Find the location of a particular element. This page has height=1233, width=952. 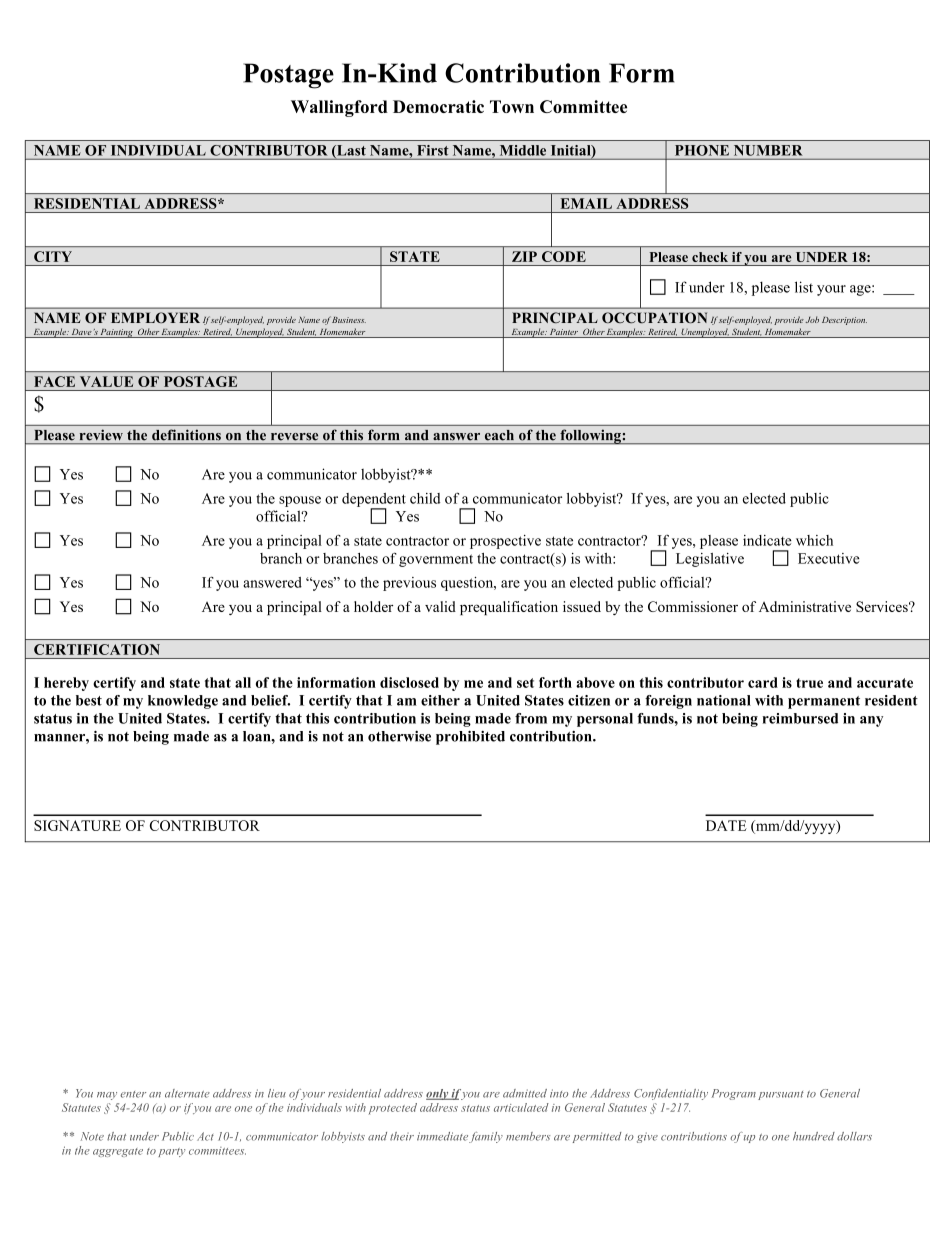

hundred is located at coordinates (814, 1136).
